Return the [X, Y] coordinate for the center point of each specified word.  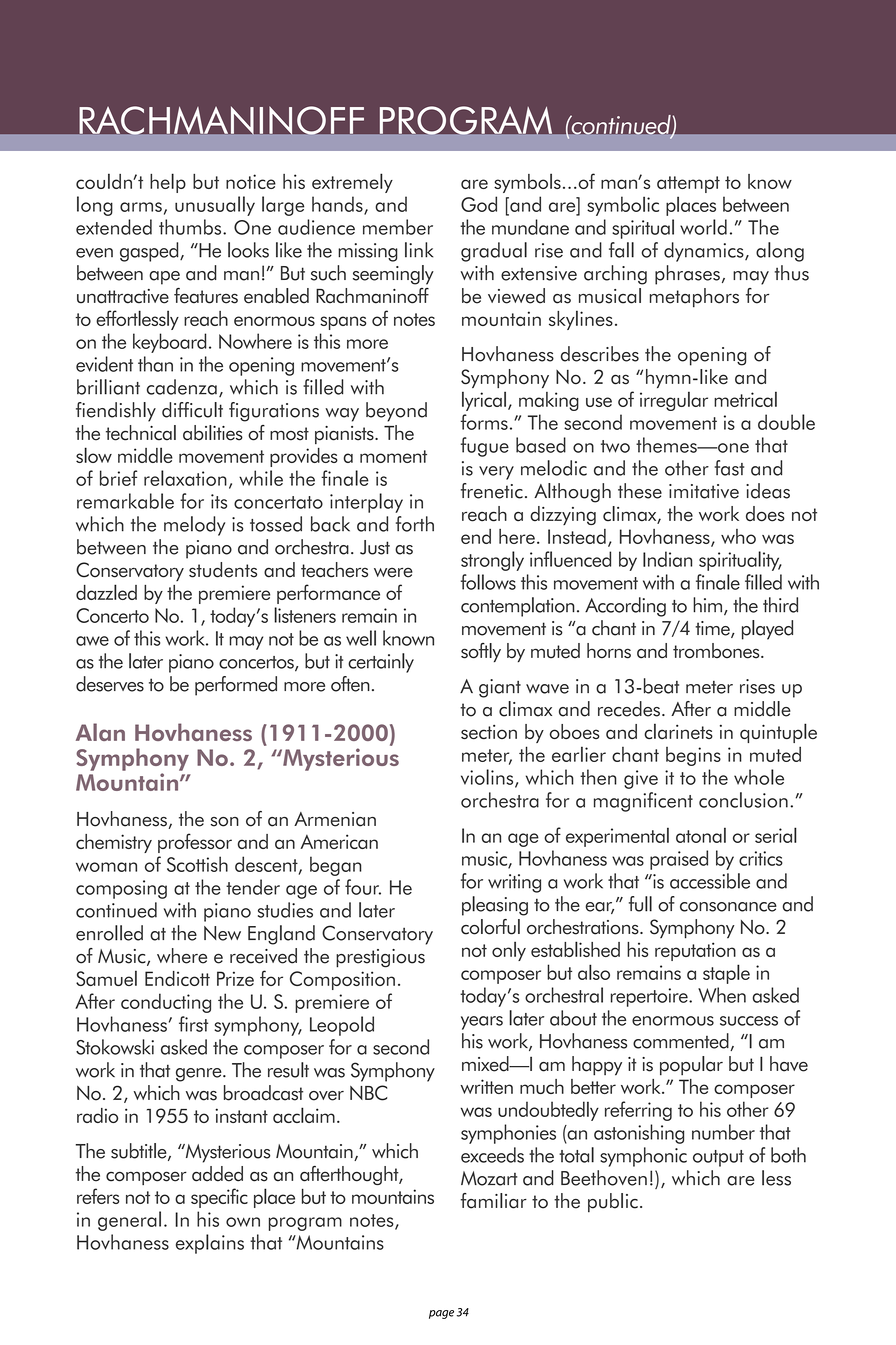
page [441, 1314]
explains [210, 1244]
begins [693, 756]
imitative [704, 491]
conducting [166, 1003]
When [722, 995]
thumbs [191, 227]
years [482, 1023]
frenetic [492, 491]
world [703, 227]
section [489, 731]
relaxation [185, 478]
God [479, 204]
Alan [100, 732]
